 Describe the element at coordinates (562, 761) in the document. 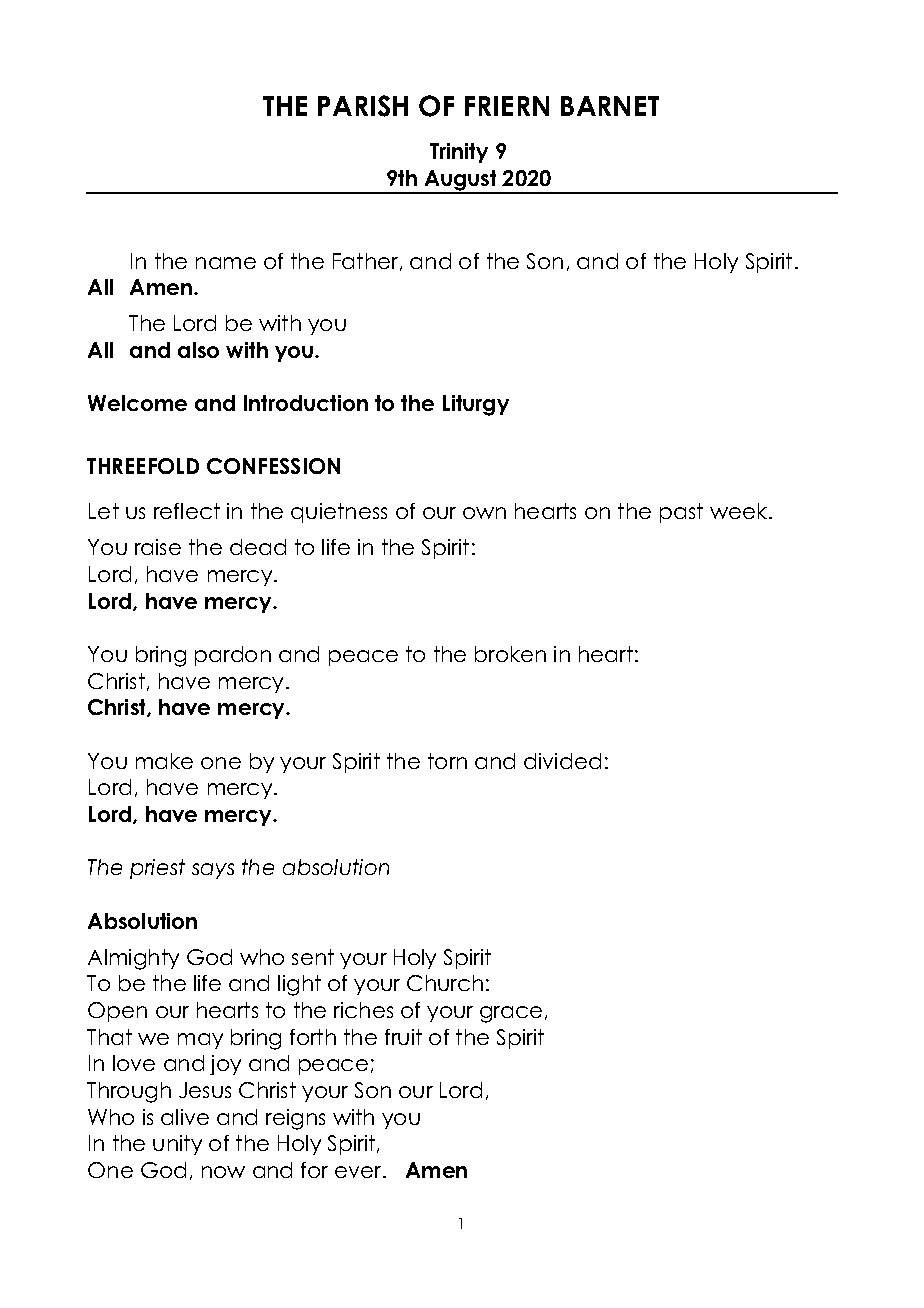

I see `divided` at that location.
